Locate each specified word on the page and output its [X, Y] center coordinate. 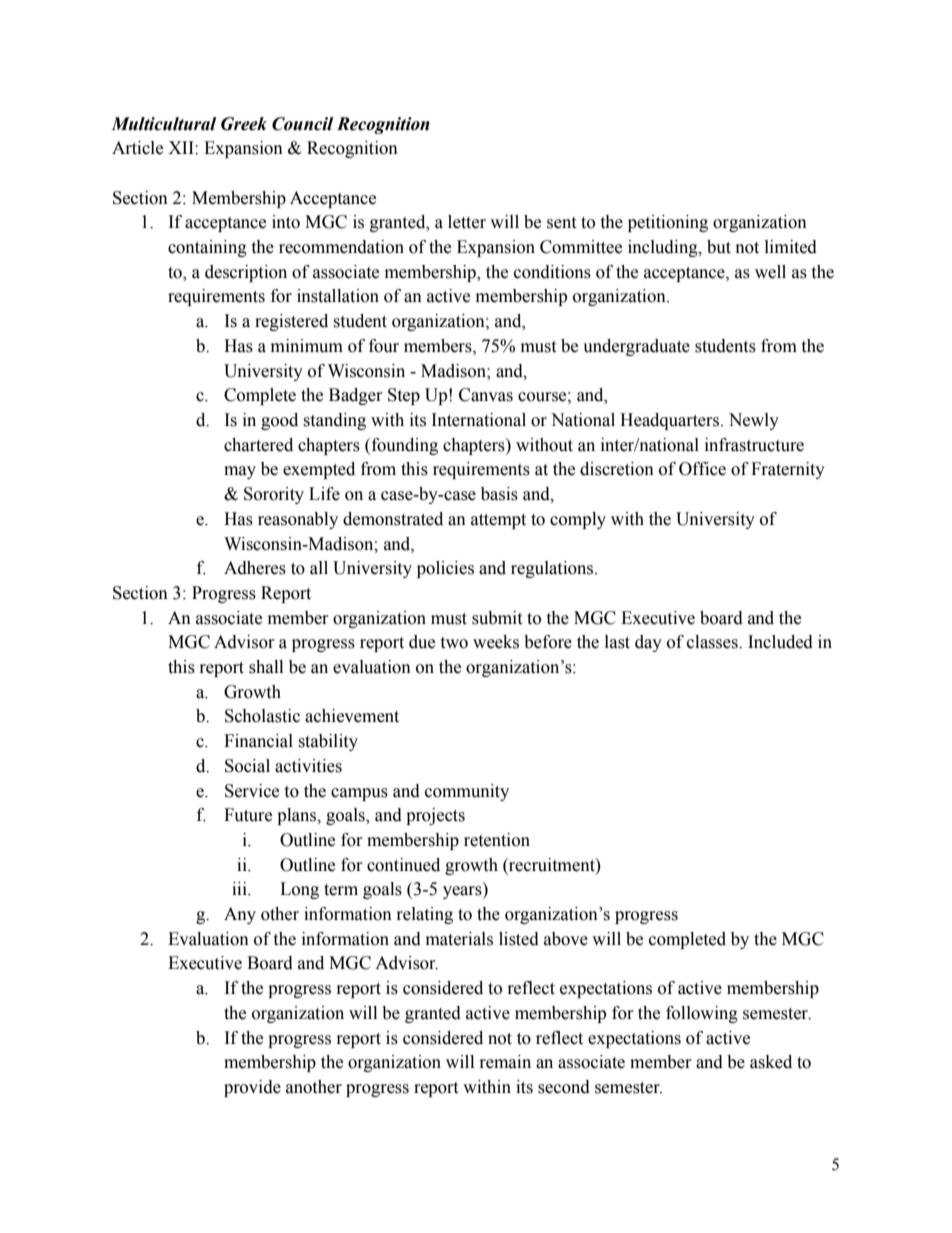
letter [467, 222]
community [467, 792]
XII [182, 147]
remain [505, 1062]
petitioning [668, 223]
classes [713, 642]
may [240, 472]
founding [403, 446]
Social [247, 766]
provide [252, 1088]
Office [702, 469]
